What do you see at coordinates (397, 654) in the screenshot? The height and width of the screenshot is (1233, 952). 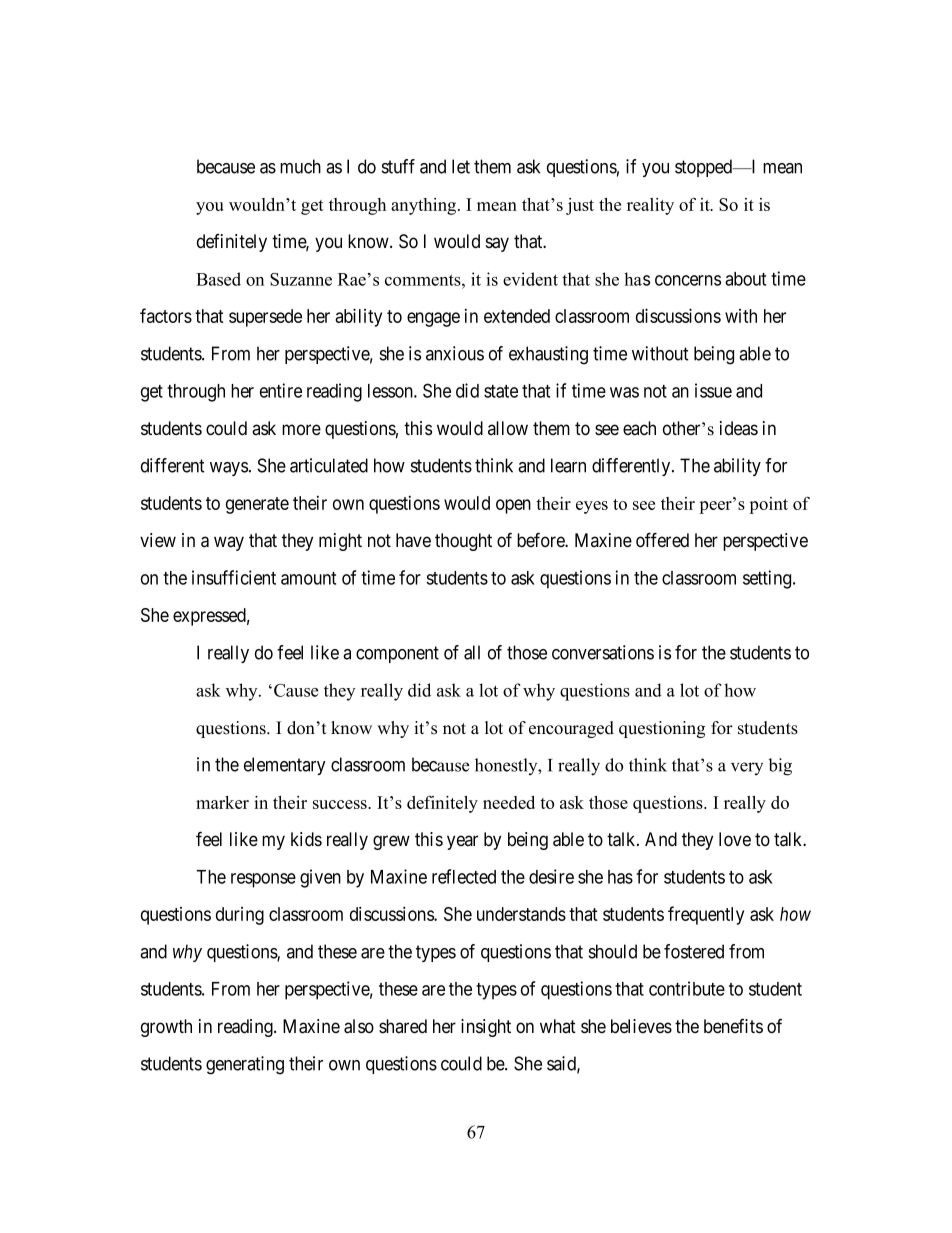 I see `component` at bounding box center [397, 654].
